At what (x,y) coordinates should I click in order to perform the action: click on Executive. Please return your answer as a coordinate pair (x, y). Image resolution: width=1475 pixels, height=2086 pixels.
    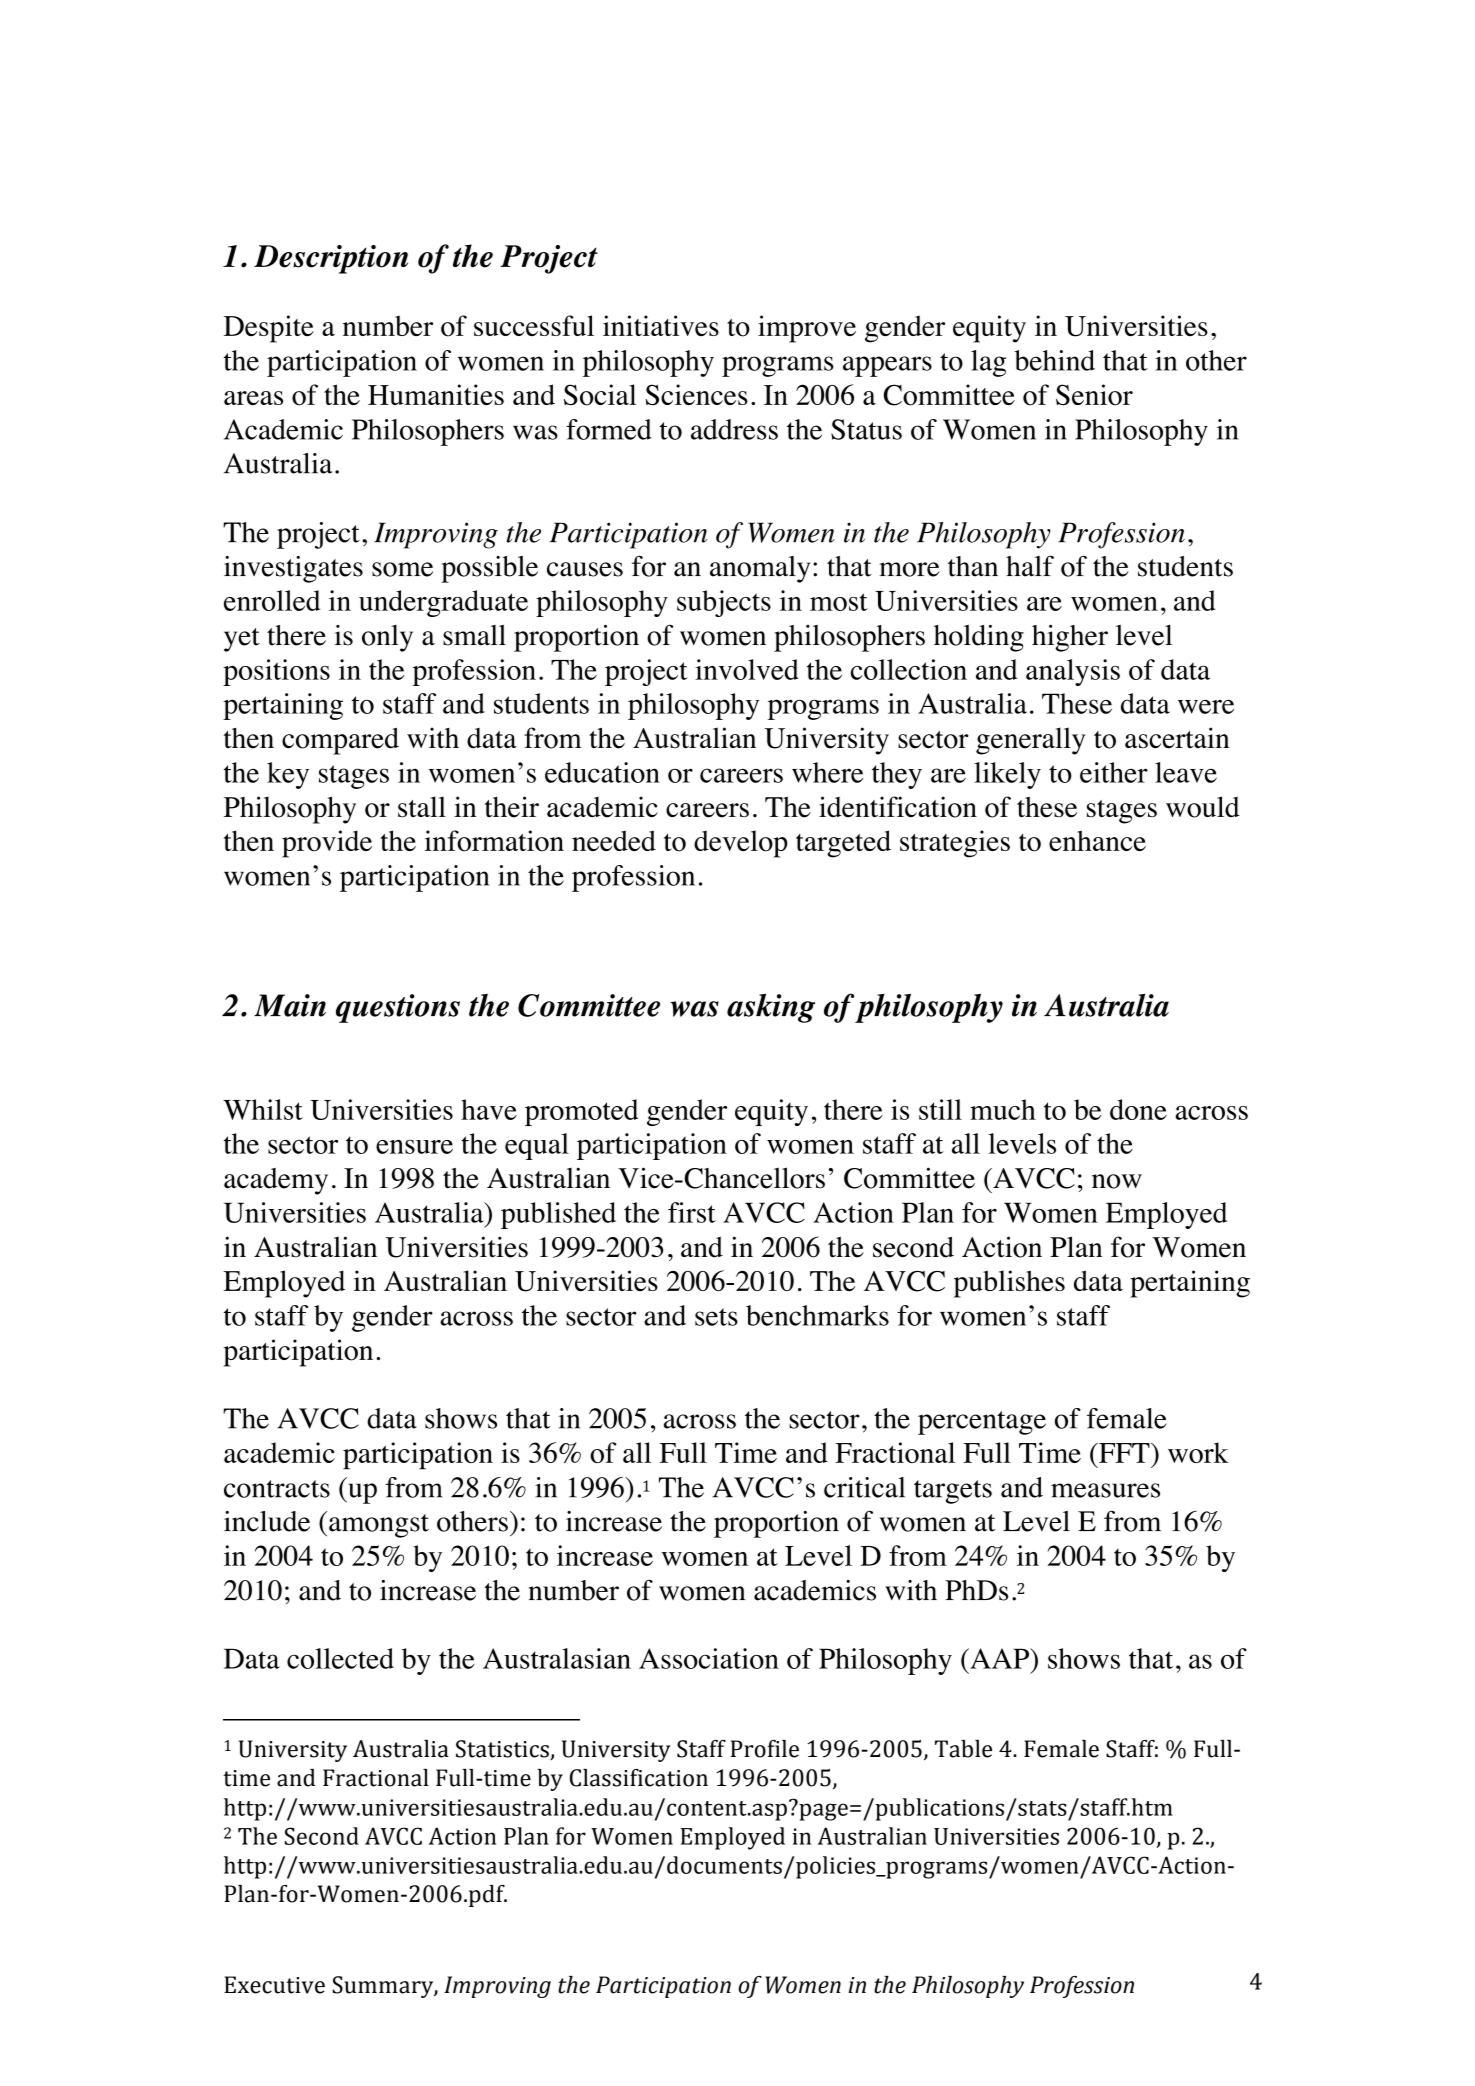
    Looking at the image, I should click on (274, 1985).
